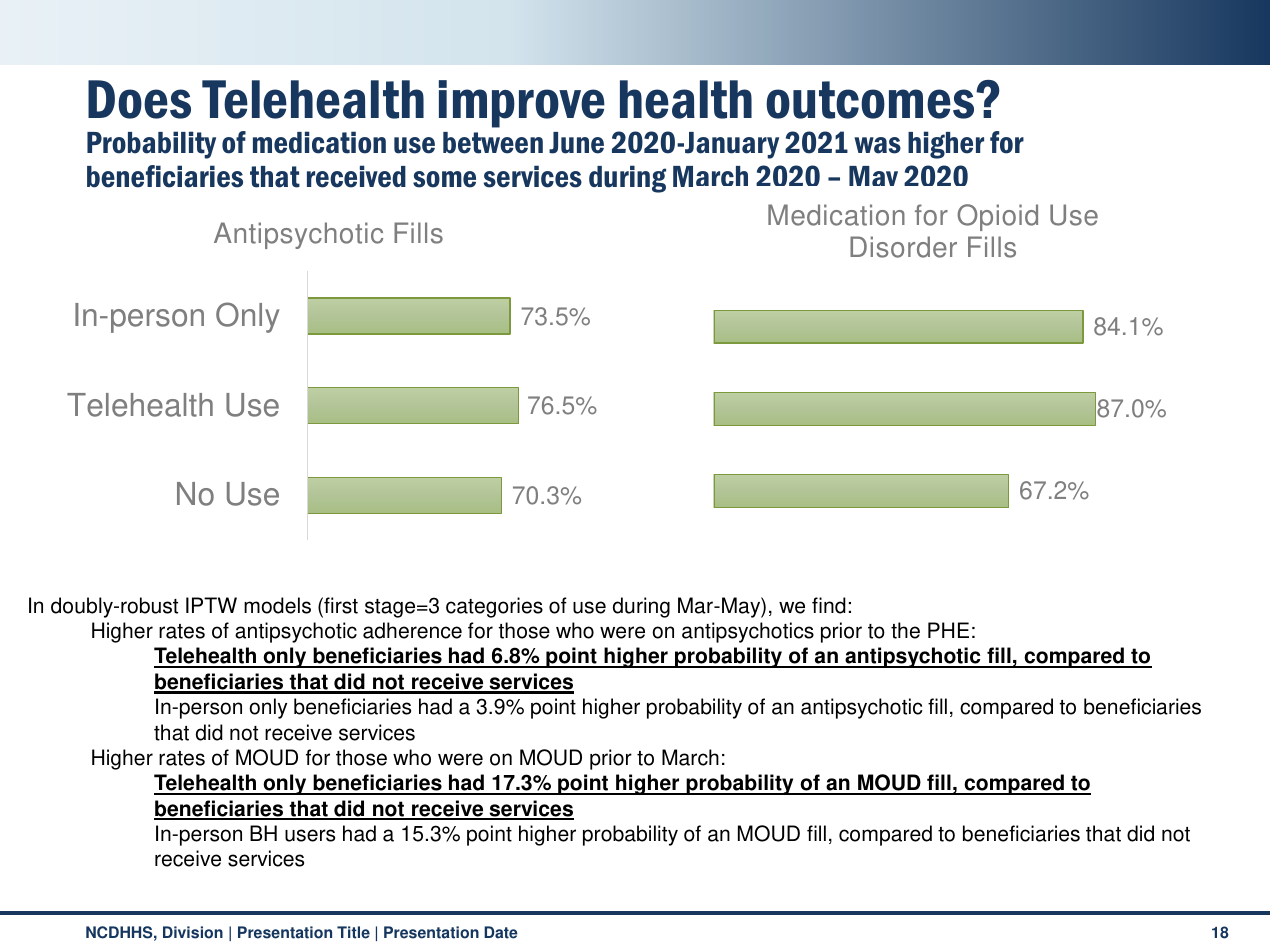  I want to click on models, so click(277, 605).
